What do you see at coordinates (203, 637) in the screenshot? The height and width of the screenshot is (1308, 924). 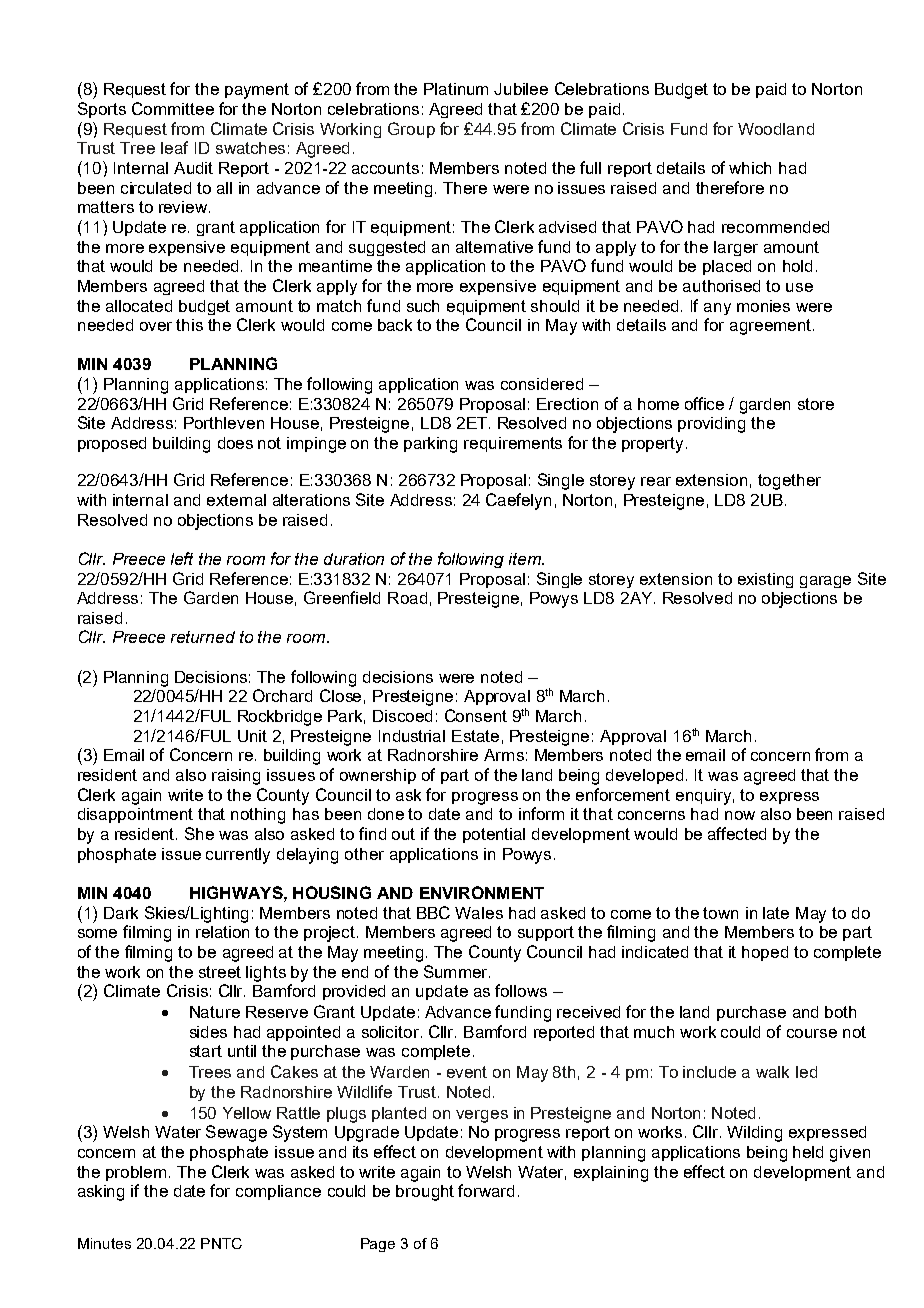 I see `returned` at bounding box center [203, 637].
